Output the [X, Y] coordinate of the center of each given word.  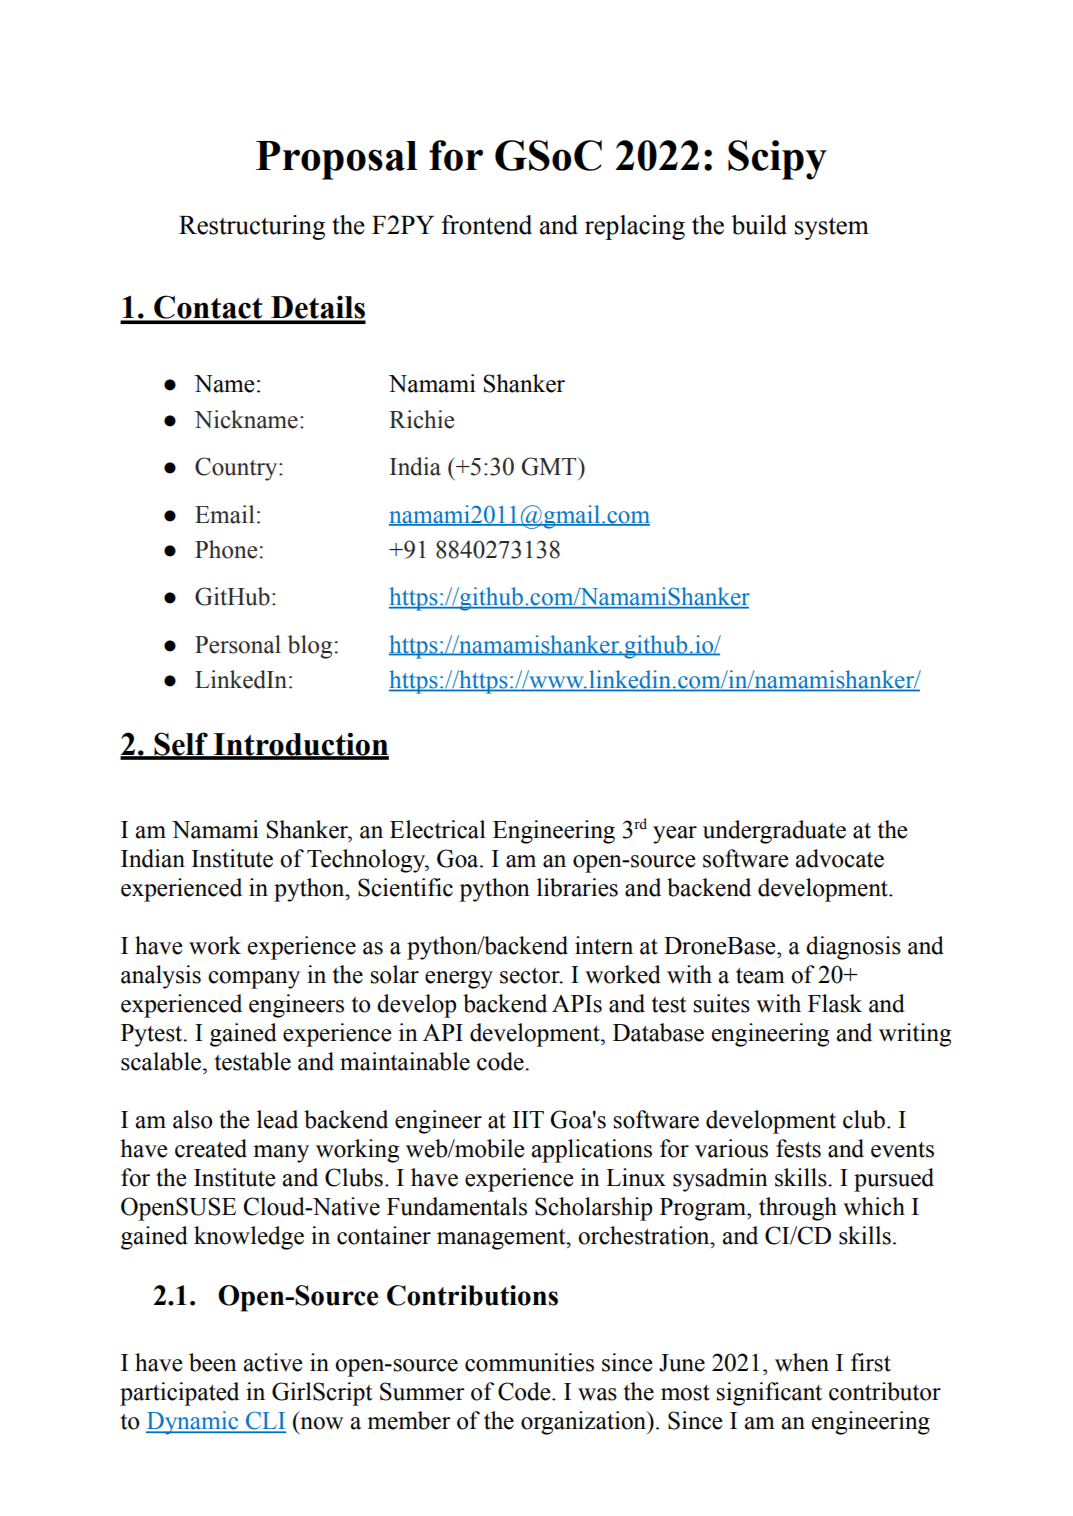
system [832, 228]
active [273, 1362]
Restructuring [252, 227]
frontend [486, 225]
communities [529, 1362]
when [802, 1362]
